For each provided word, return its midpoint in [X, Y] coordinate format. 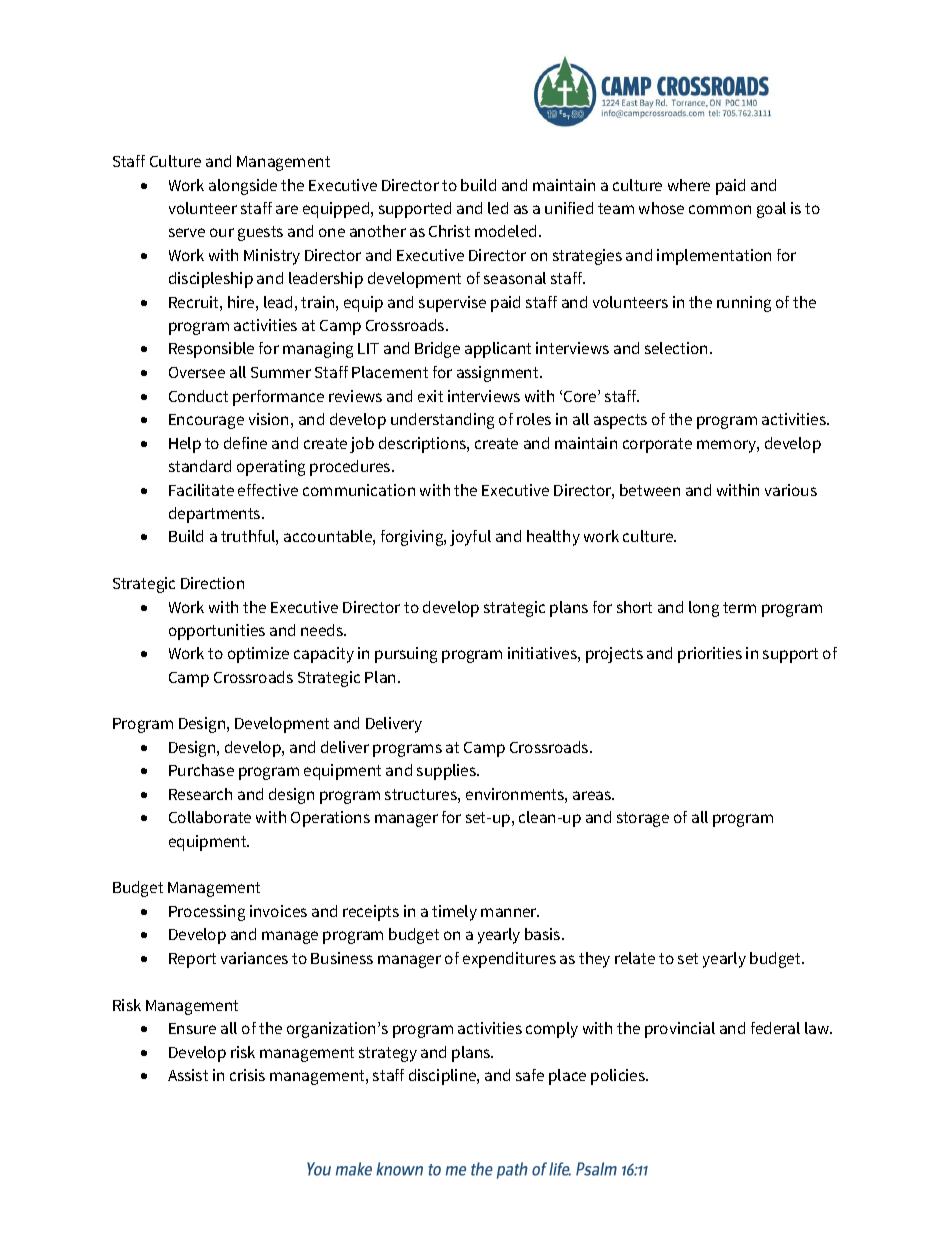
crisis [247, 1075]
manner [510, 912]
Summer [281, 372]
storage [643, 819]
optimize [258, 655]
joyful [470, 538]
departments [216, 515]
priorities [710, 655]
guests [260, 233]
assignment [499, 374]
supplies [447, 772]
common [720, 209]
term [739, 607]
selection [676, 348]
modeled [505, 231]
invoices [278, 911]
